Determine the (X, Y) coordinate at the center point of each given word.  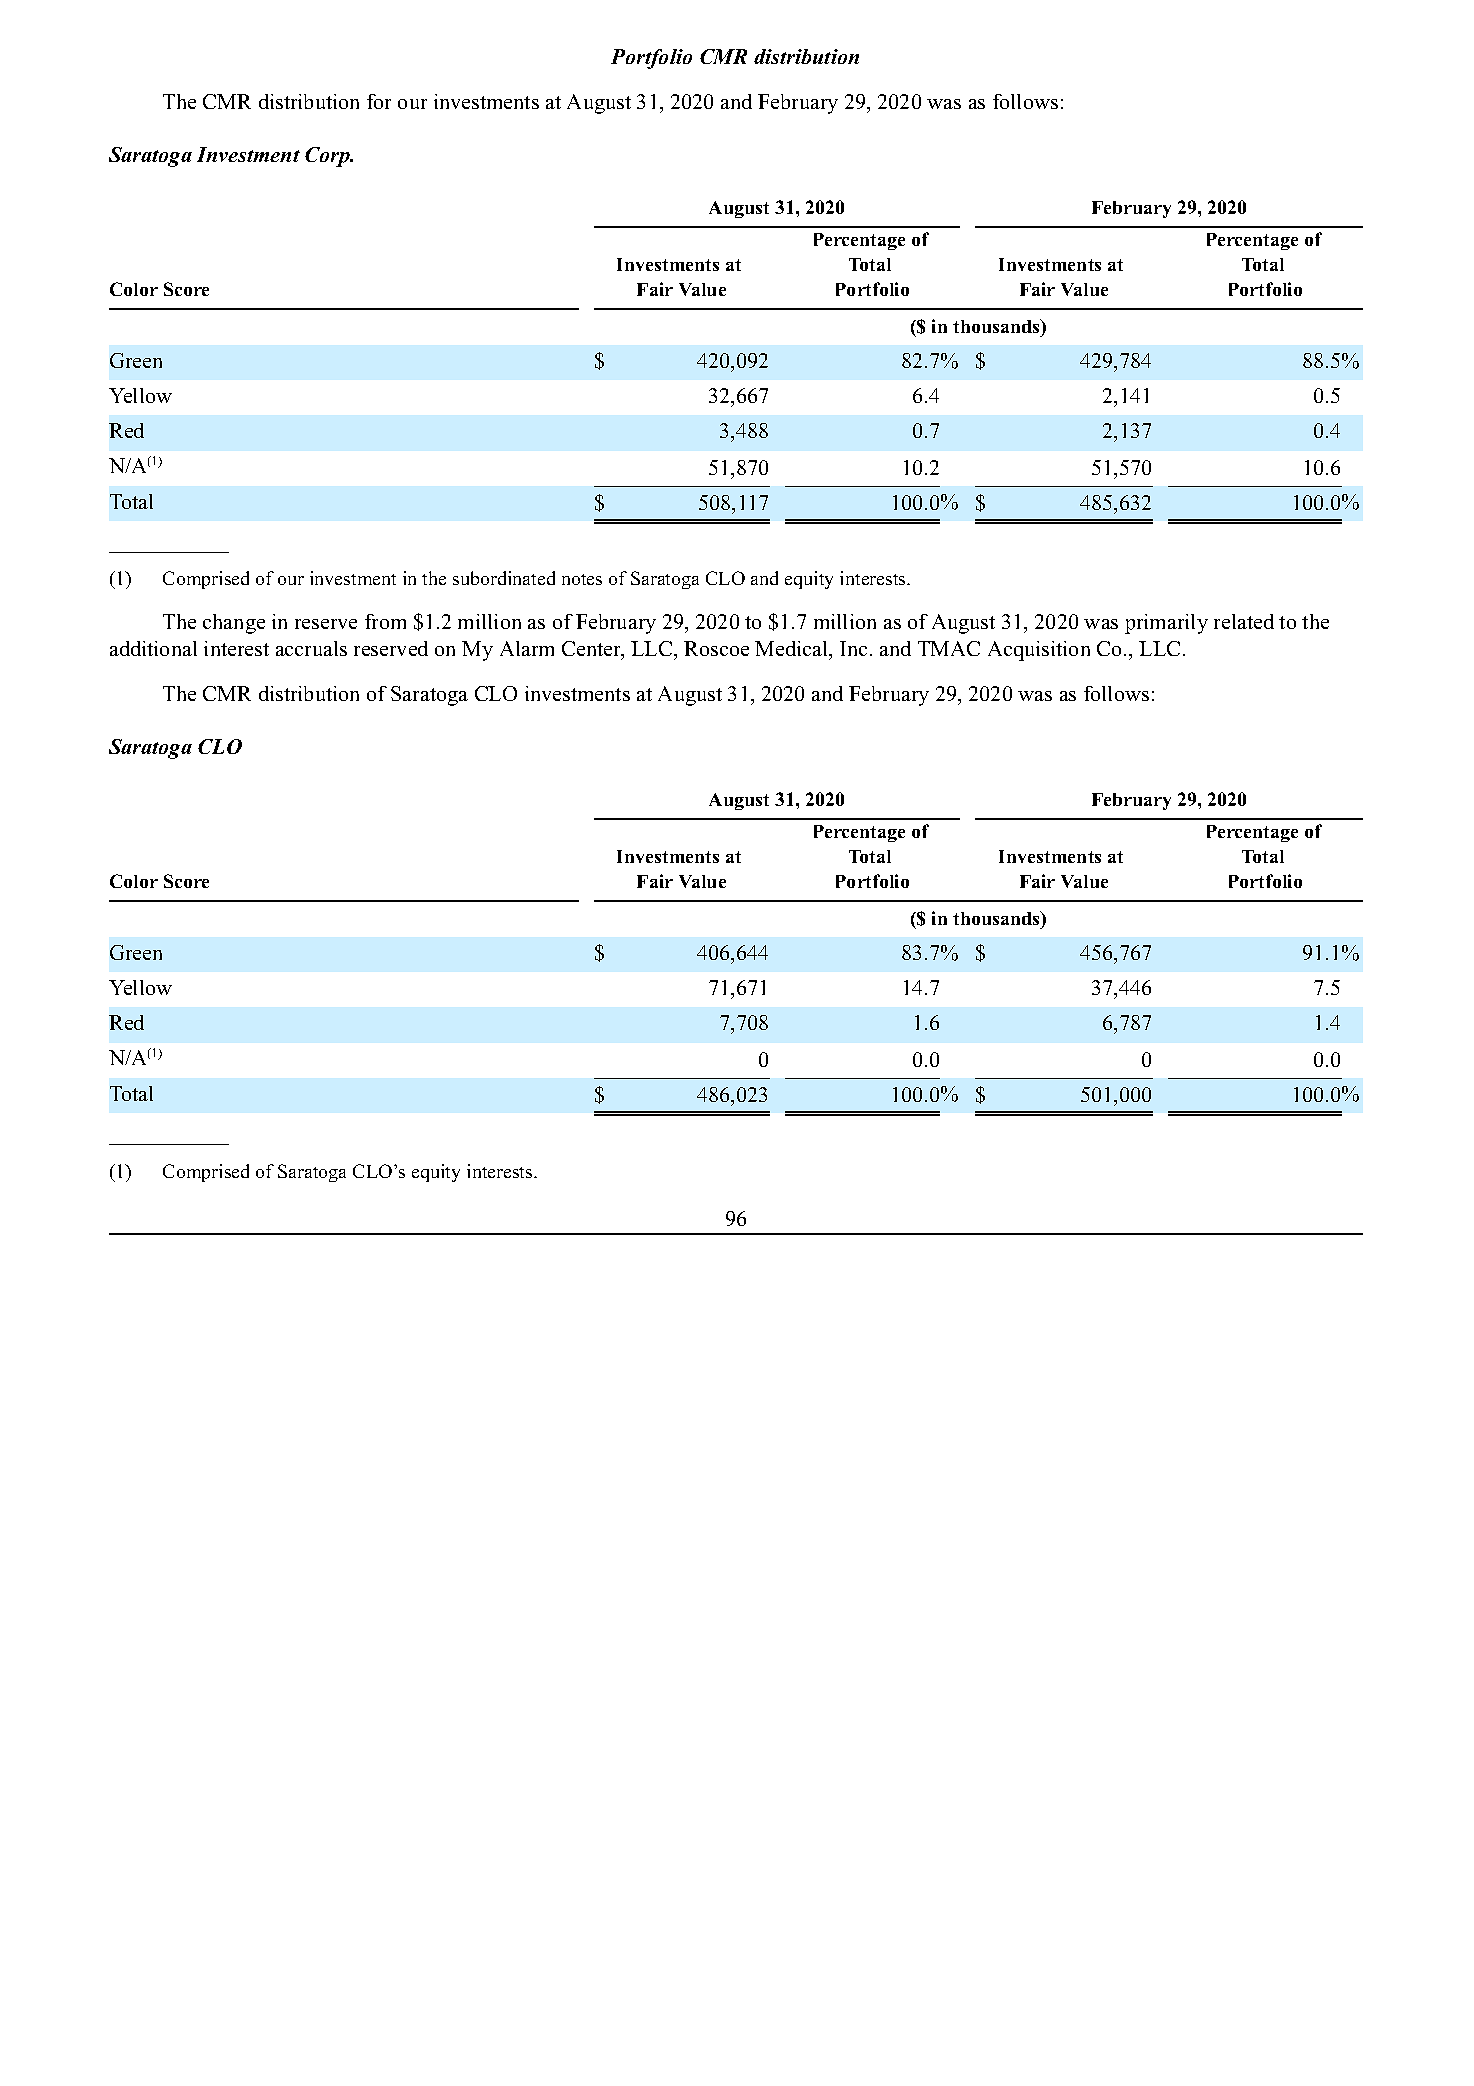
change (234, 624)
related (1244, 621)
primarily (1166, 624)
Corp (329, 157)
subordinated (504, 578)
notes (582, 579)
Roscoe (716, 648)
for (379, 101)
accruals (311, 648)
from (385, 621)
